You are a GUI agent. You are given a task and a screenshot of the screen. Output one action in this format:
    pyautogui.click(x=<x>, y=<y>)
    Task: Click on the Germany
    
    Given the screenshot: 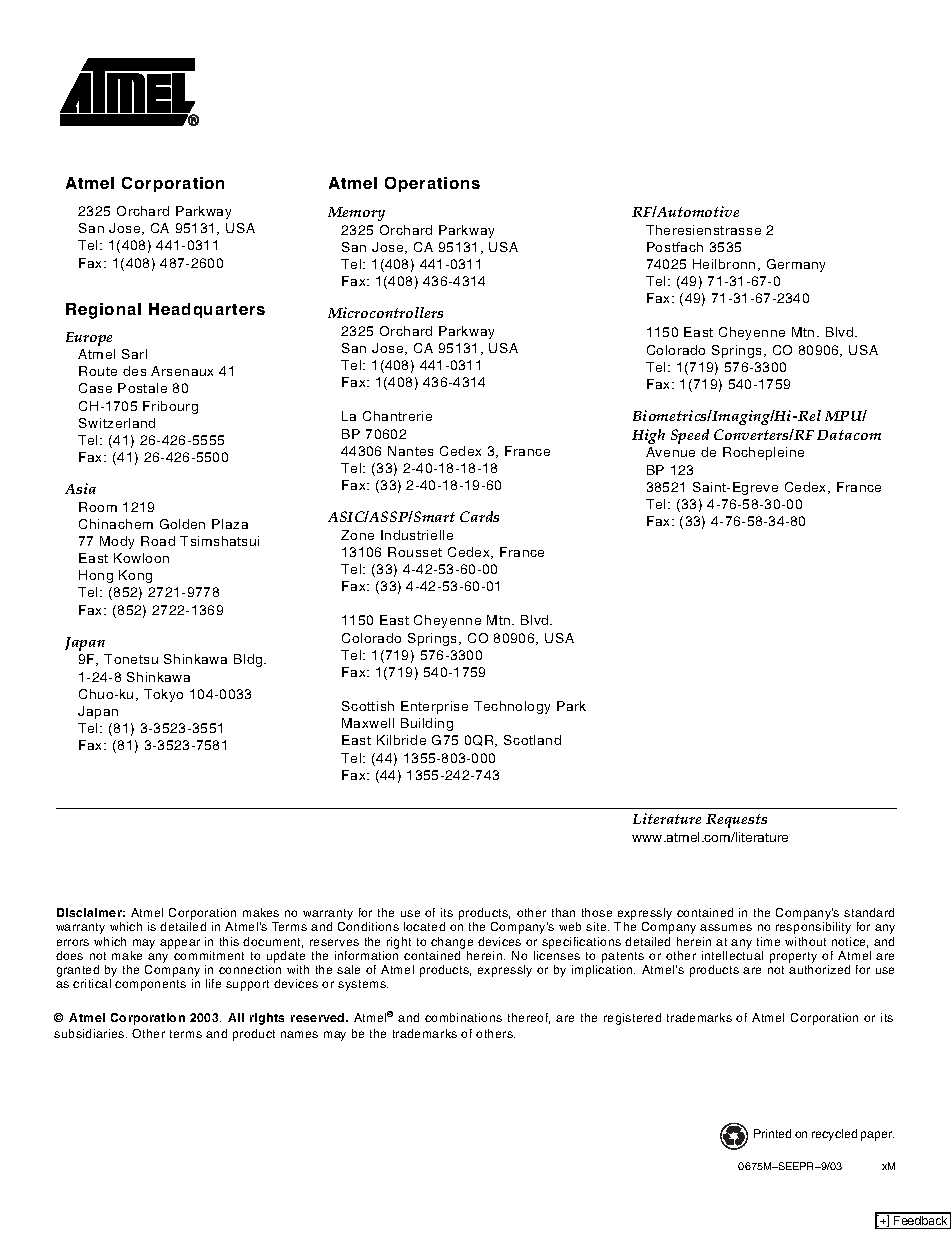 What is the action you would take?
    pyautogui.click(x=796, y=265)
